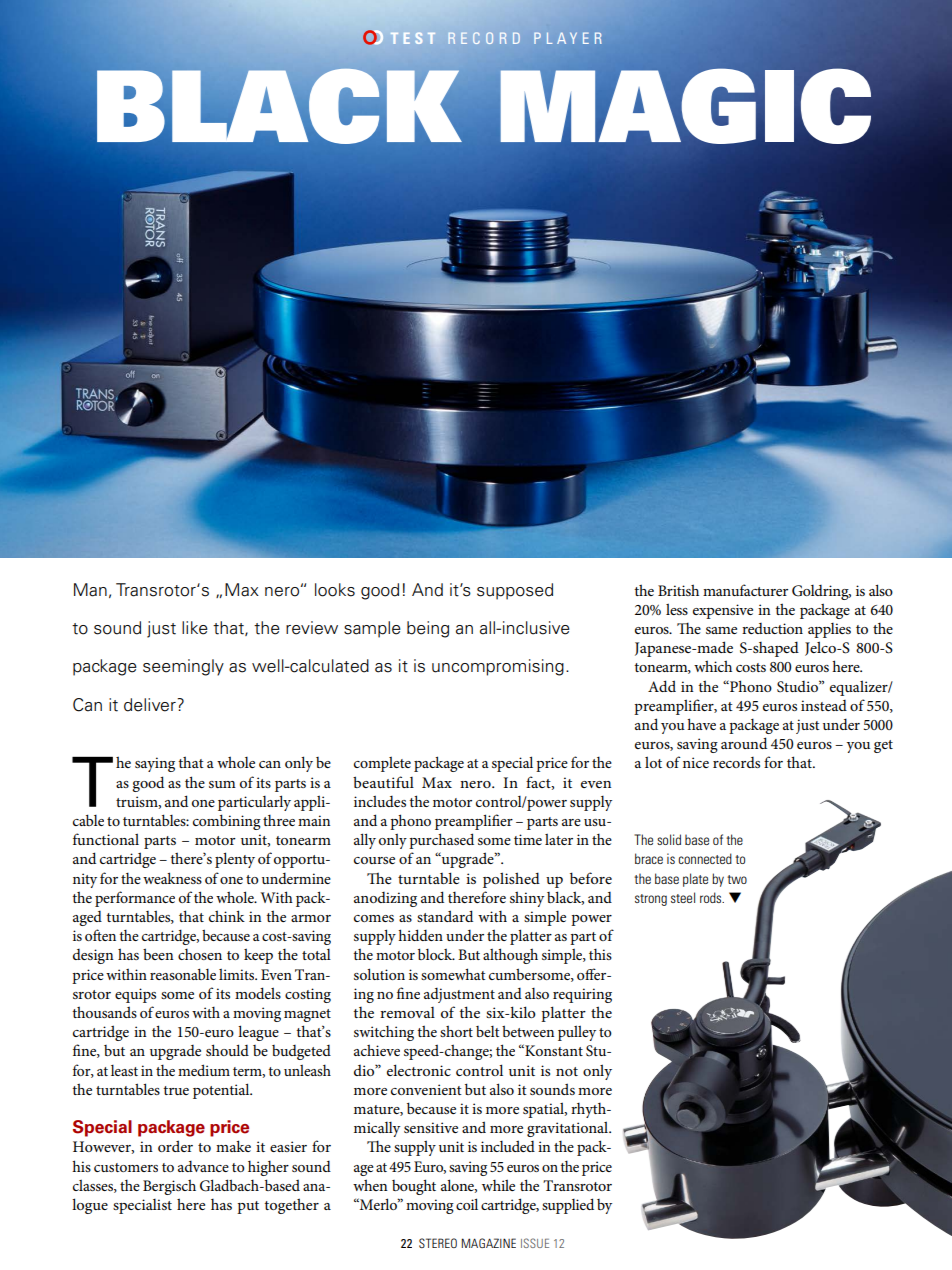 The height and width of the screenshot is (1270, 952). I want to click on supplied, so click(568, 1206).
